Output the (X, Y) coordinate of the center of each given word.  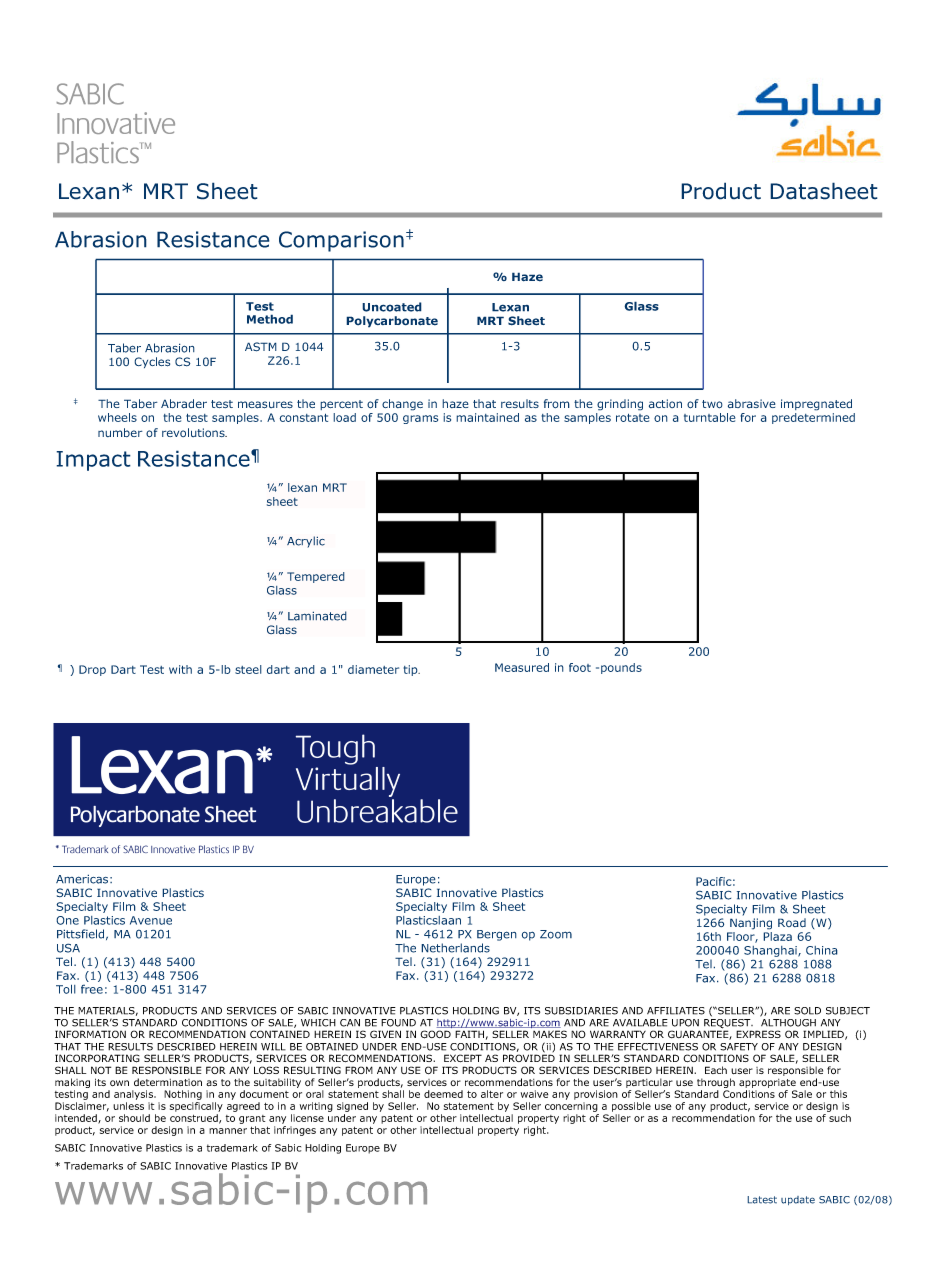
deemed (443, 1094)
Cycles (152, 362)
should (134, 1118)
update (798, 1200)
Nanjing (751, 924)
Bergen (497, 935)
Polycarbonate (392, 322)
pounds (621, 668)
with (180, 669)
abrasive (752, 403)
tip (411, 670)
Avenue (151, 920)
